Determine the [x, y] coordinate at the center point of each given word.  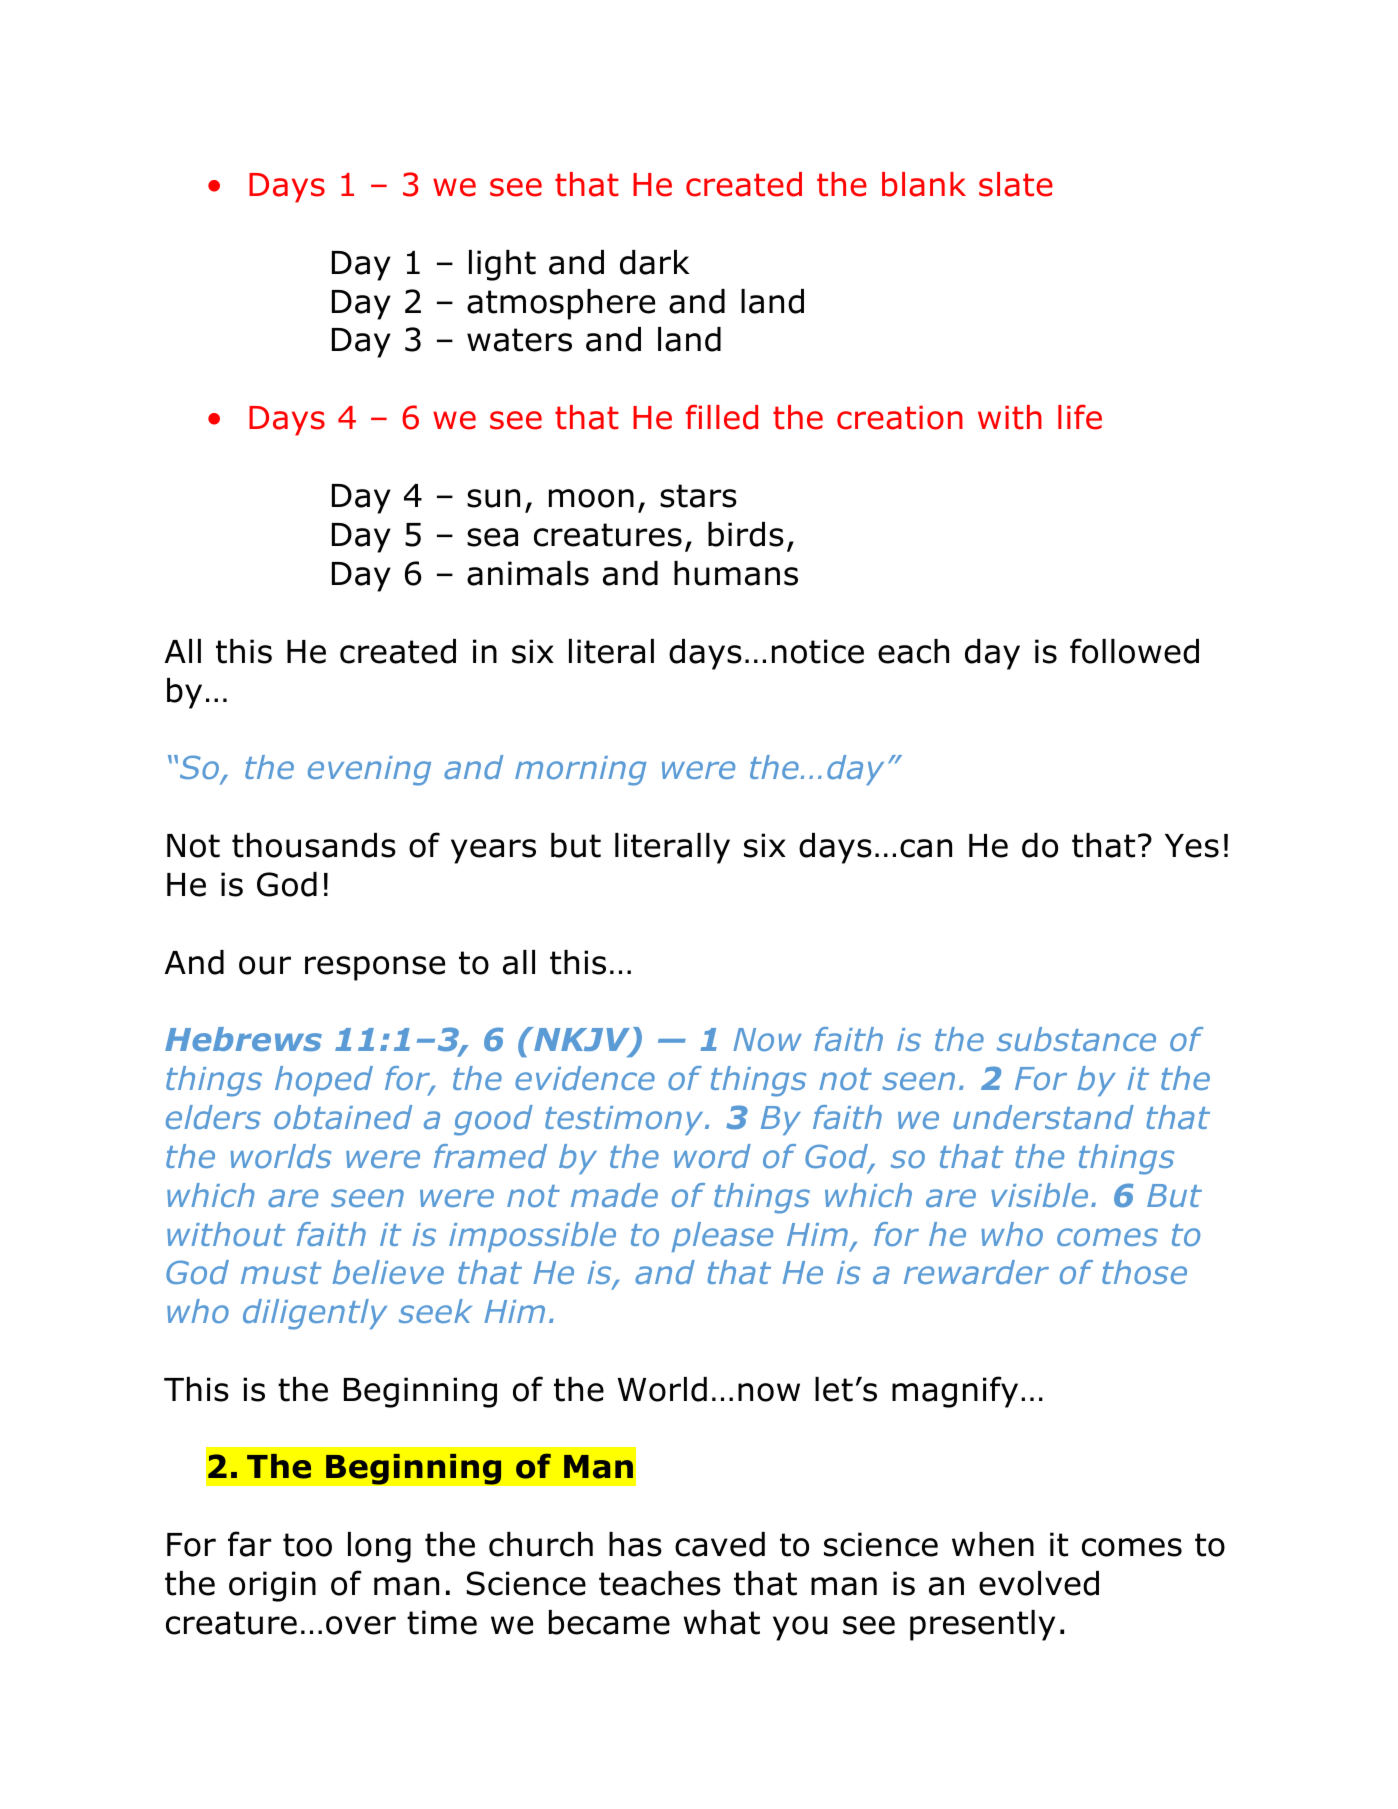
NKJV [582, 1041]
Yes [1192, 846]
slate [1016, 184]
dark [655, 262]
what [721, 1622]
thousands [314, 845]
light [502, 265]
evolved [1039, 1583]
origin [272, 1586]
